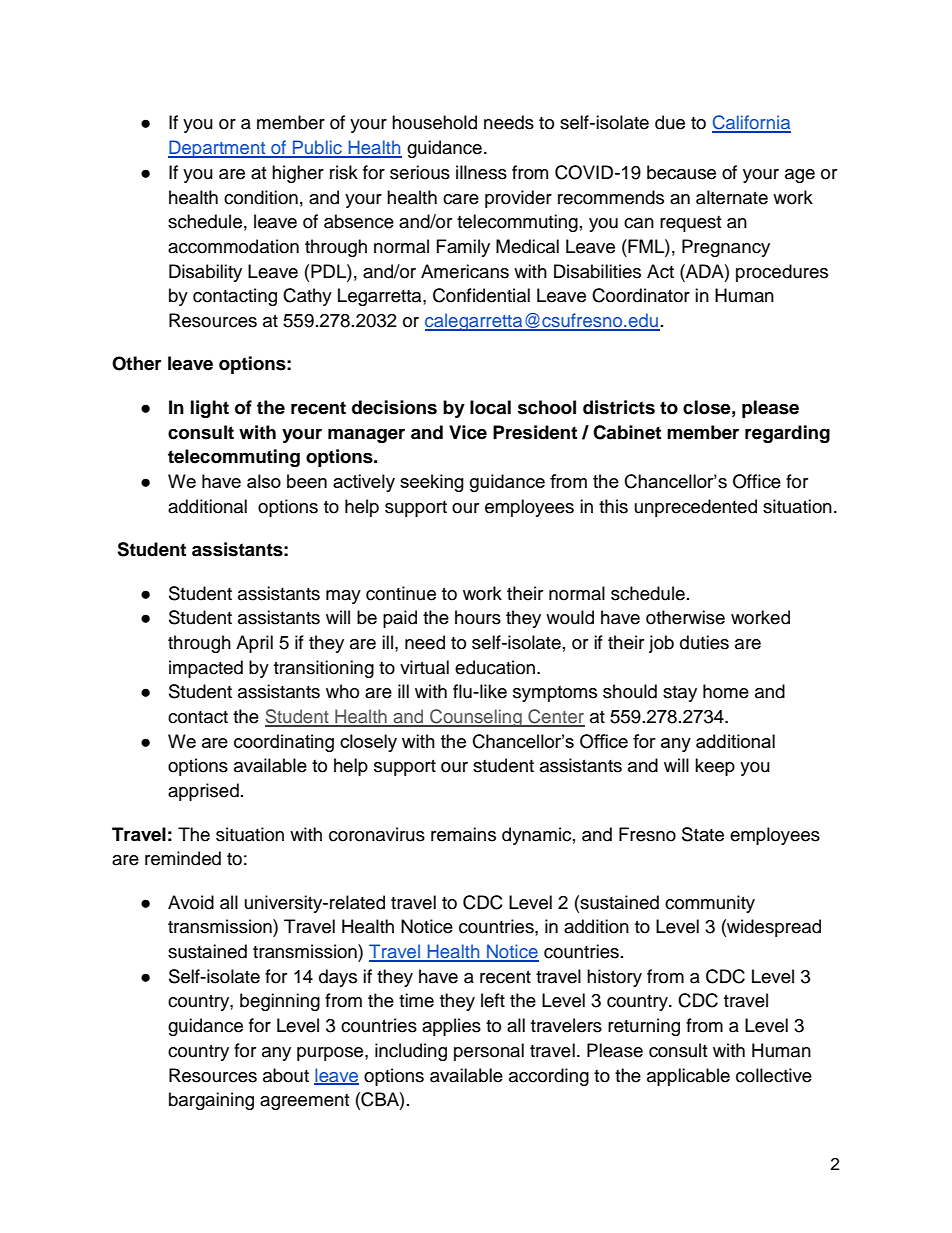 This screenshot has width=952, height=1233. Describe the element at coordinates (468, 432) in the screenshot. I see `Vice` at that location.
